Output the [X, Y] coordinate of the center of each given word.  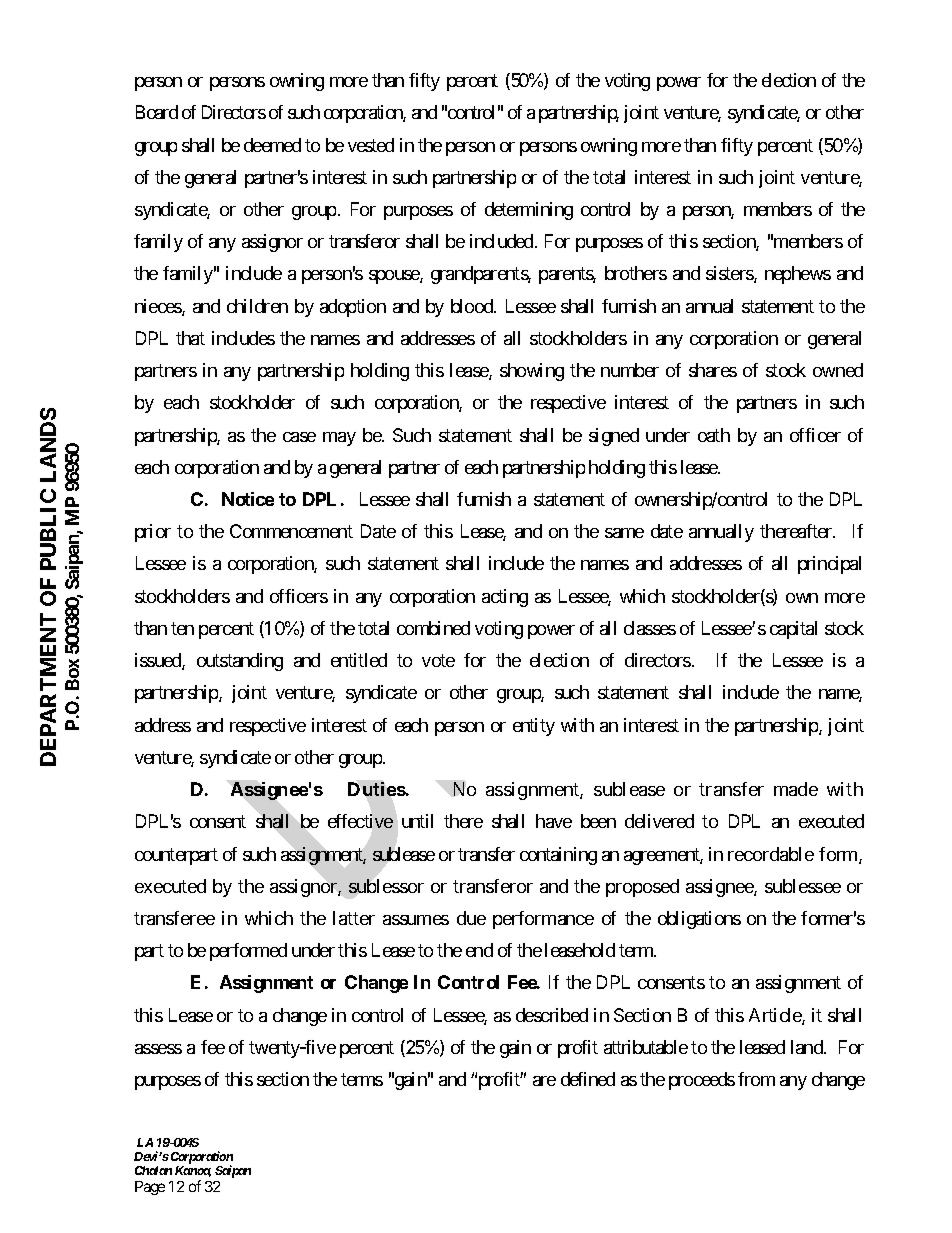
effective [360, 821]
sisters [730, 274]
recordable [771, 854]
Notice [248, 499]
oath [714, 435]
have [554, 821]
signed [614, 437]
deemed [272, 145]
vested [371, 145]
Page [150, 1188]
